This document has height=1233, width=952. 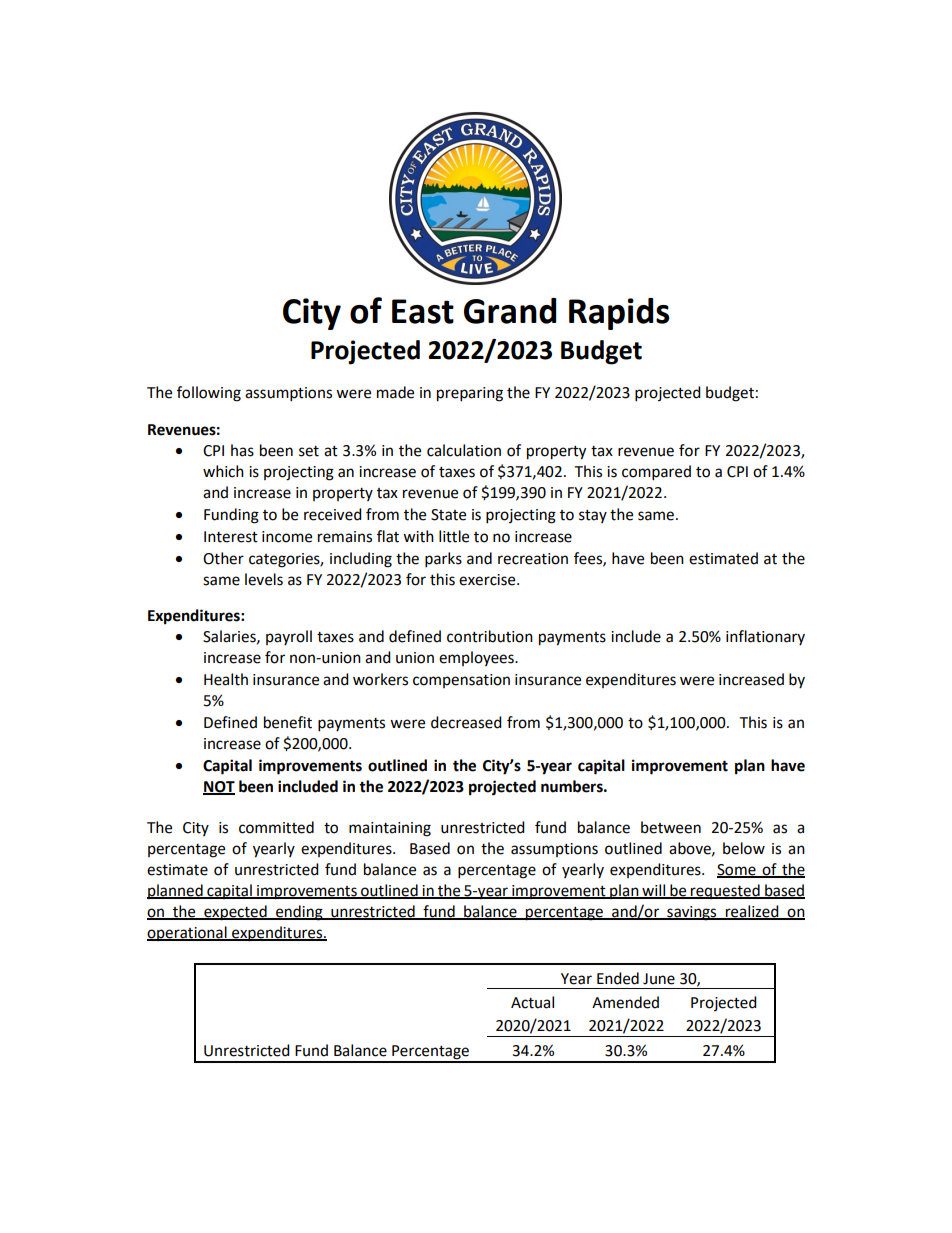 What do you see at coordinates (490, 636) in the document?
I see `contribution` at bounding box center [490, 636].
